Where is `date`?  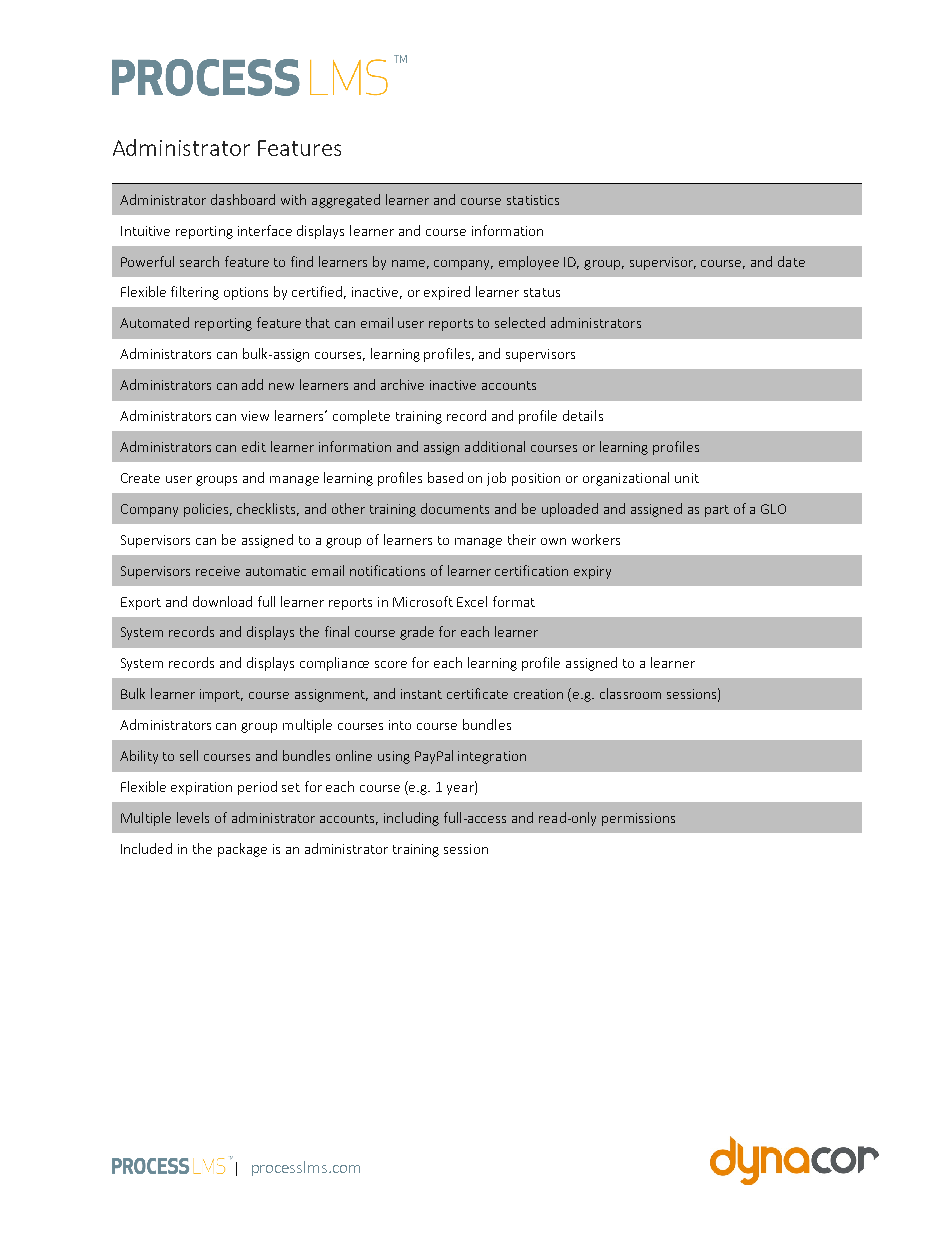 date is located at coordinates (791, 261).
